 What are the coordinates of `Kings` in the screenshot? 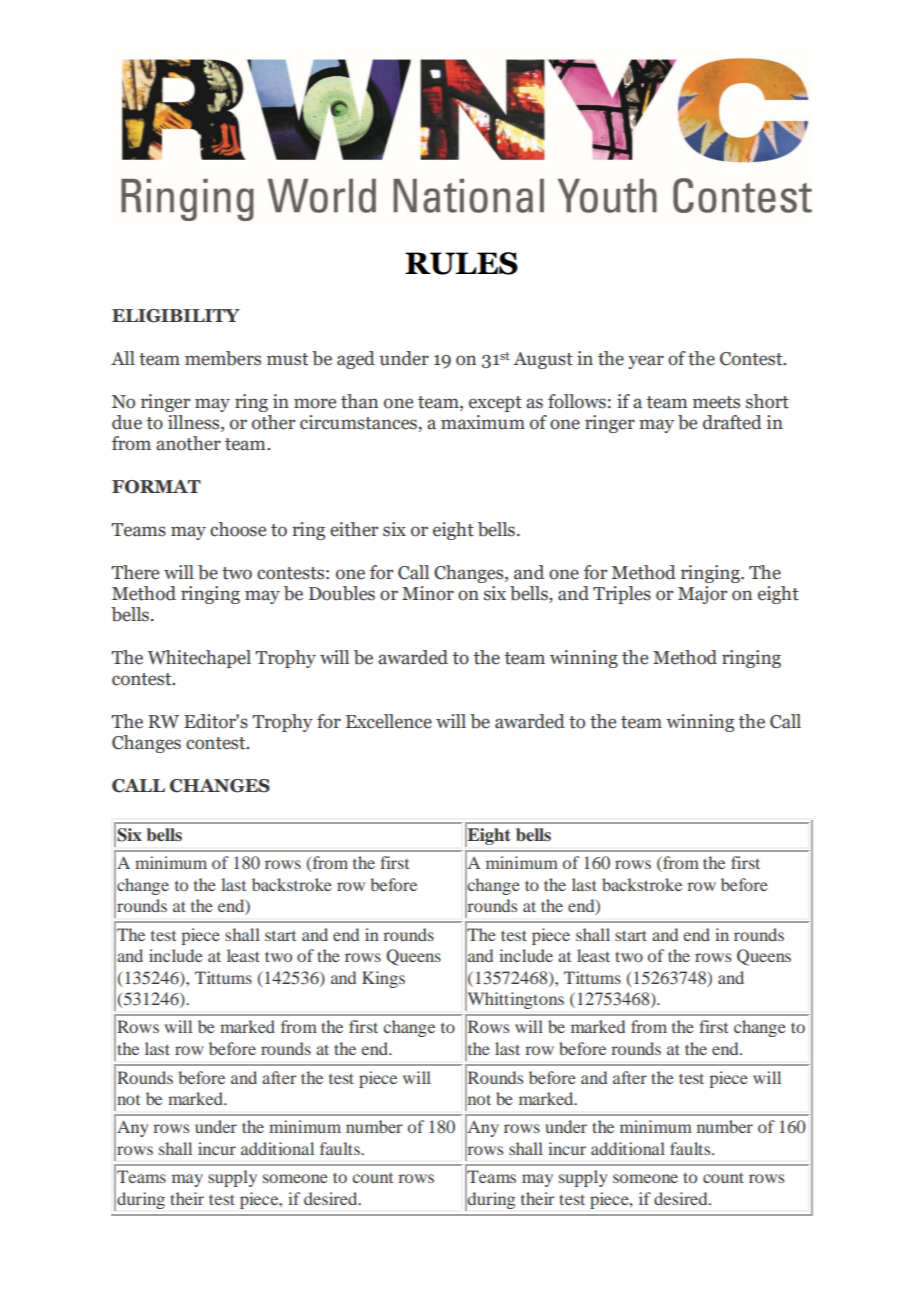 It's located at (383, 979).
